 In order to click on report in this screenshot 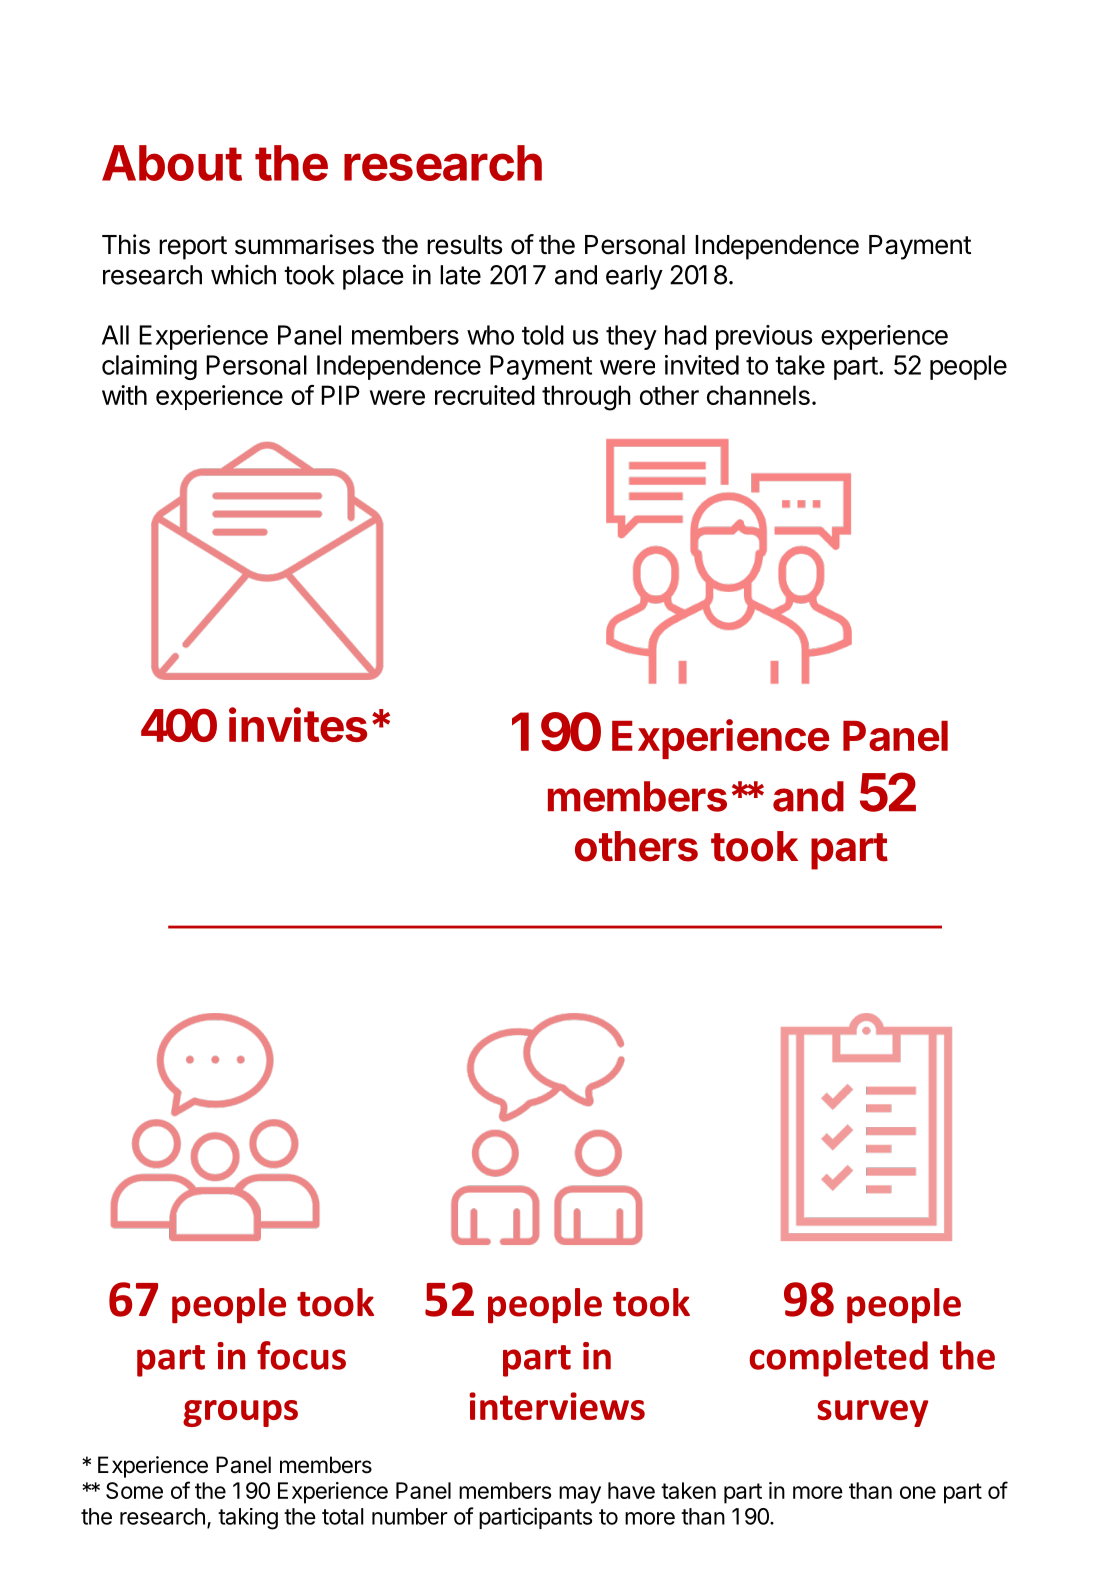, I will do `click(193, 248)`.
